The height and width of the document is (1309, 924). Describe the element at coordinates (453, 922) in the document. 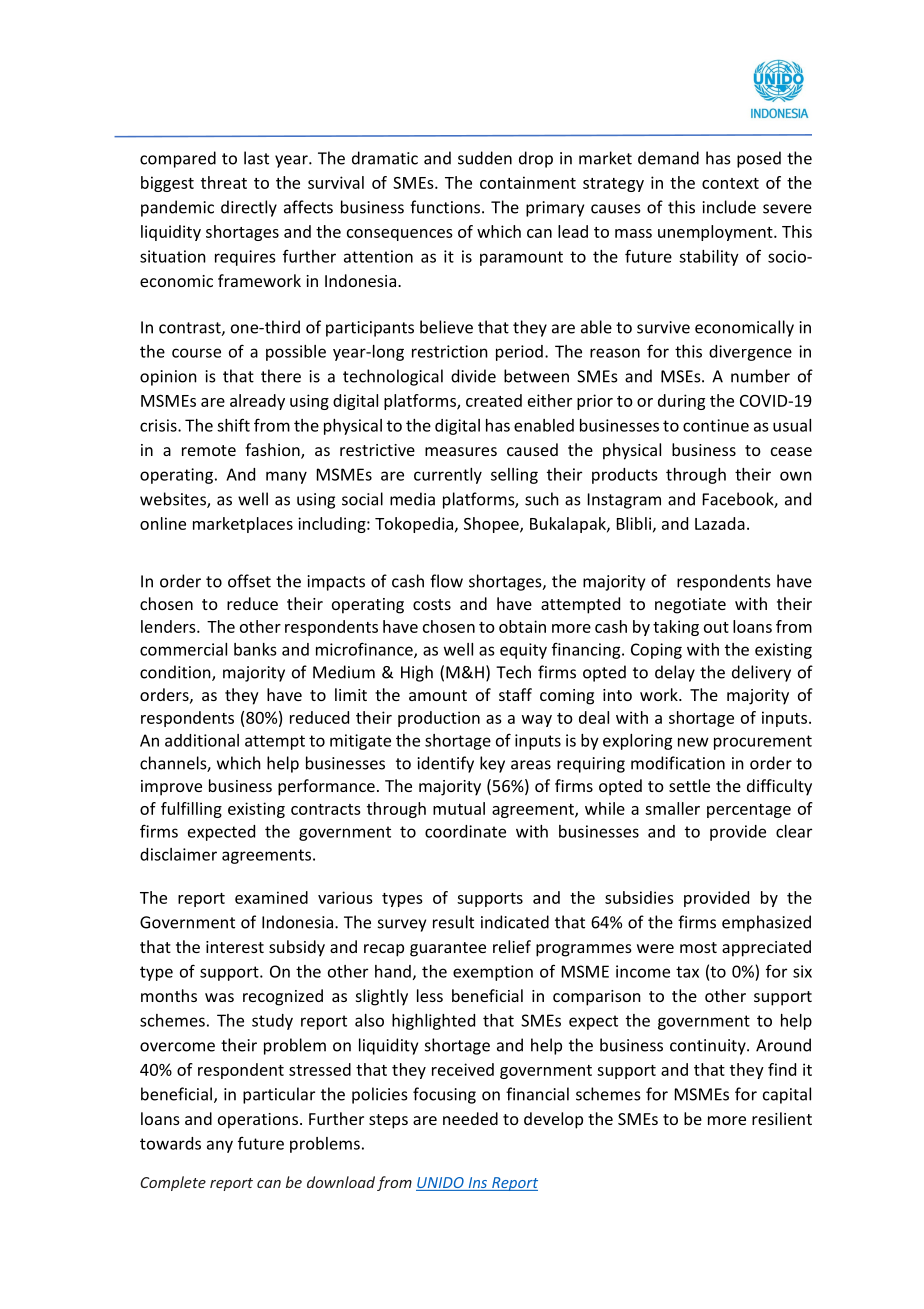

I see `result` at that location.
